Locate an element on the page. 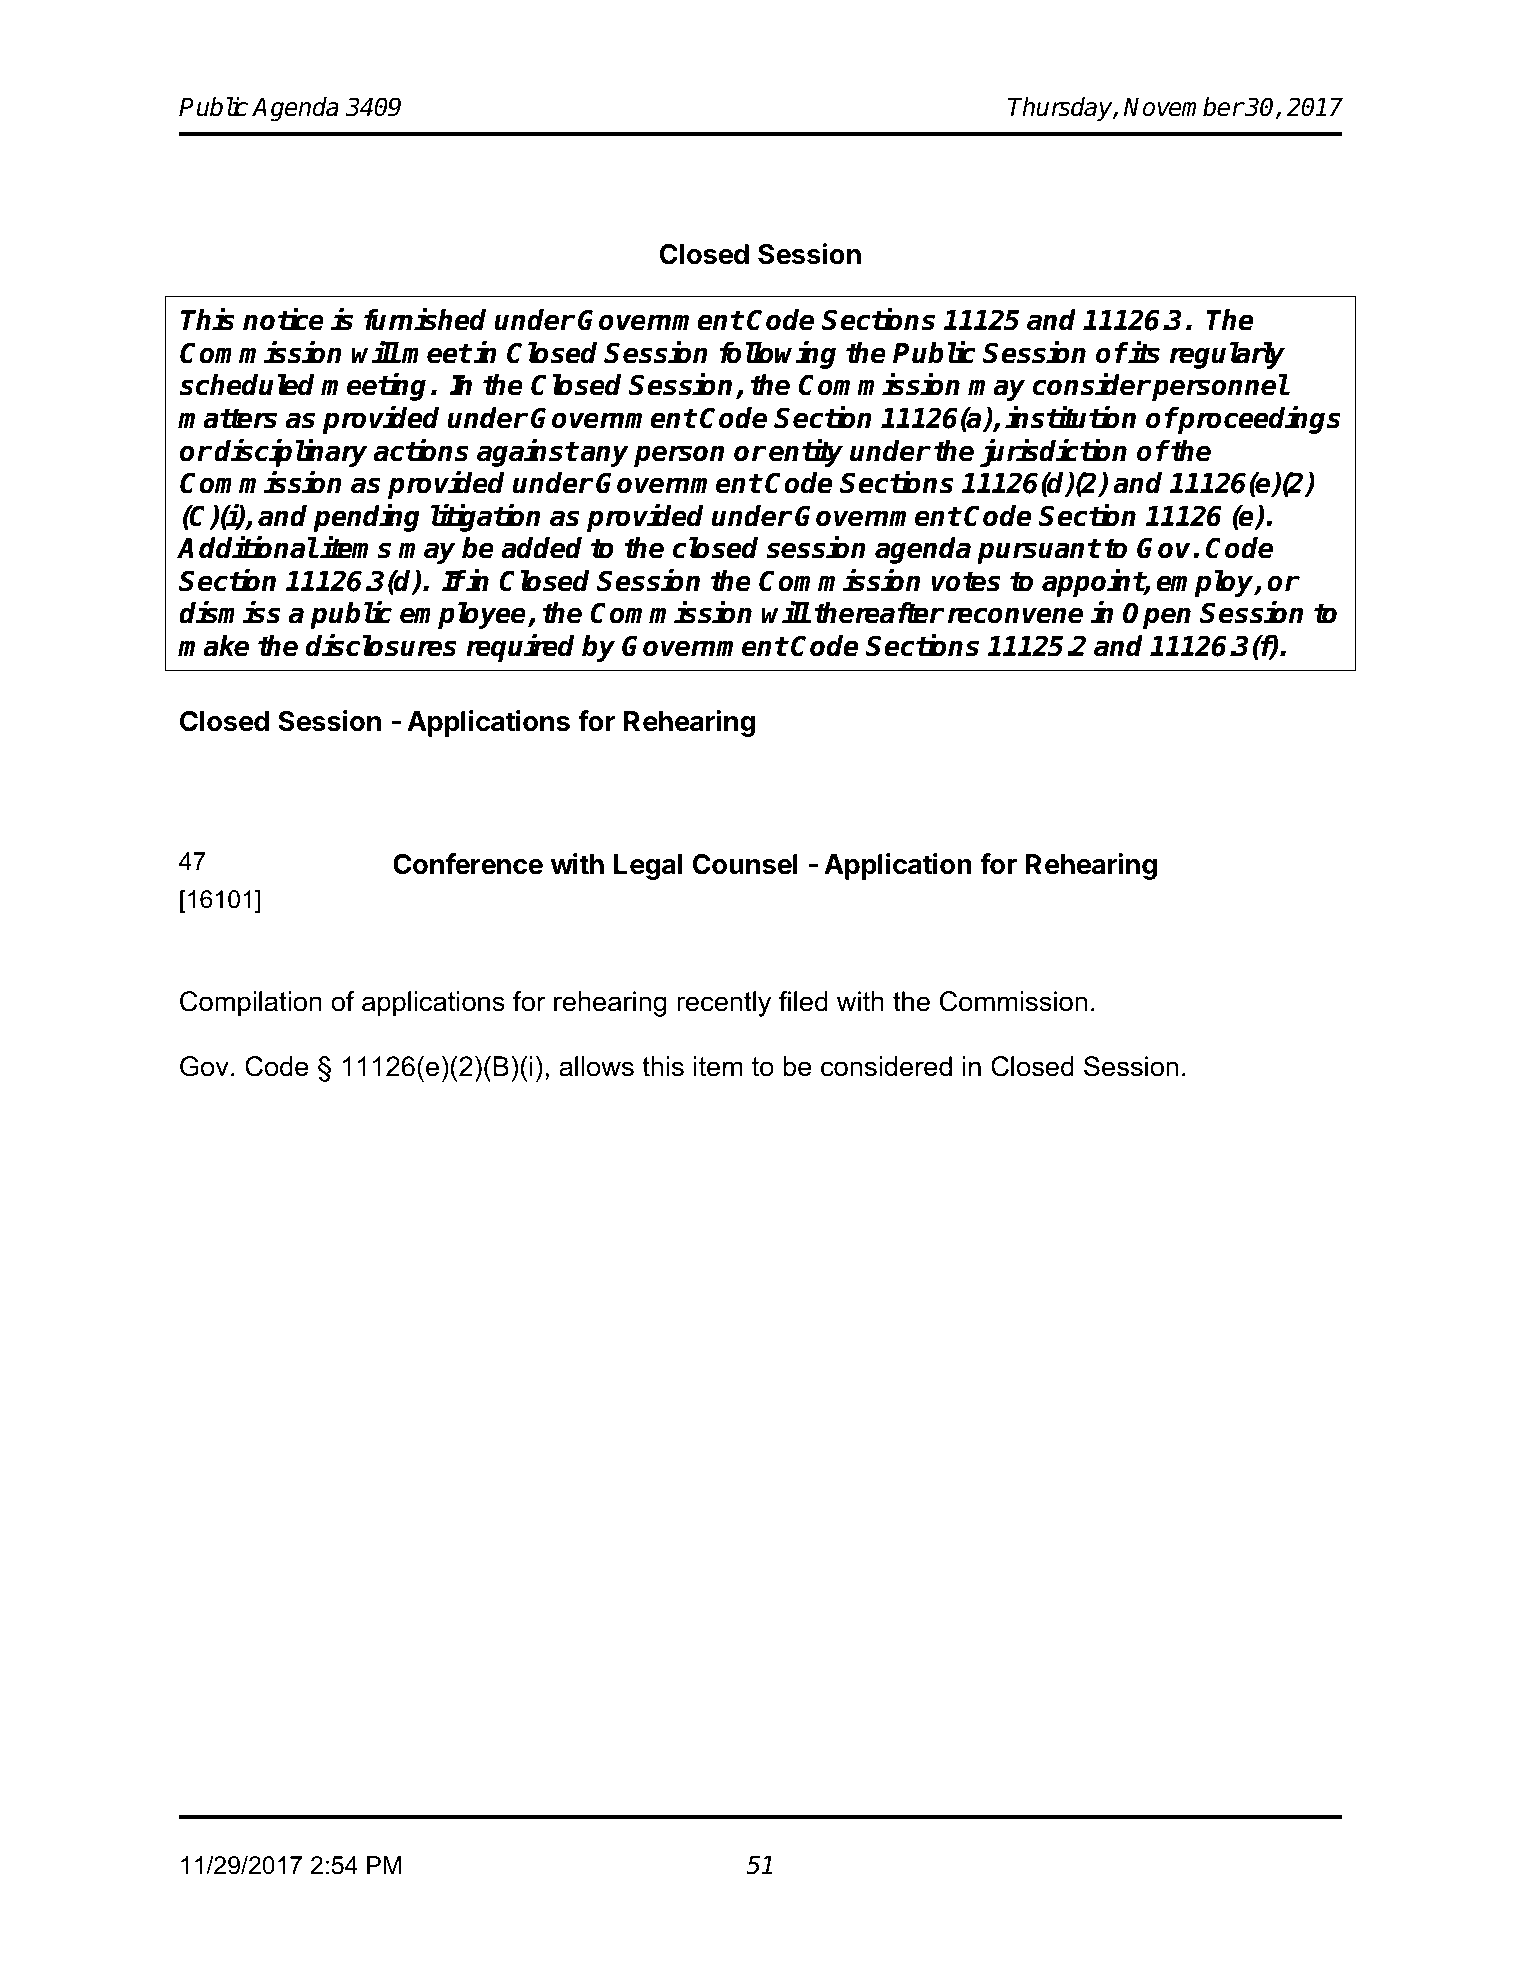 Image resolution: width=1521 pixels, height=1969 pixels. reconvene is located at coordinates (1015, 615).
